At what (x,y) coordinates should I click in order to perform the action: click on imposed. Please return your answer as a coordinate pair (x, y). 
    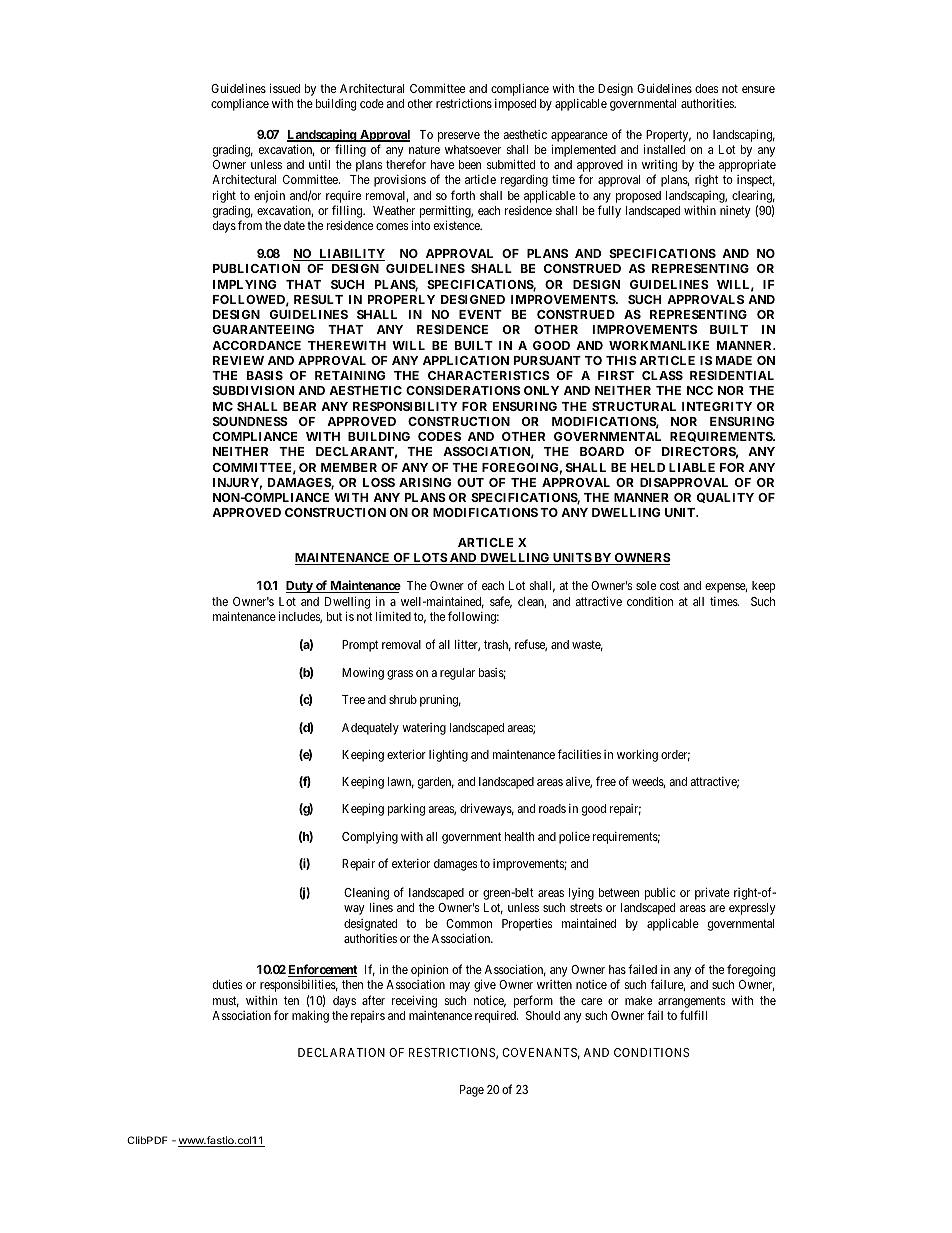
    Looking at the image, I should click on (515, 105).
